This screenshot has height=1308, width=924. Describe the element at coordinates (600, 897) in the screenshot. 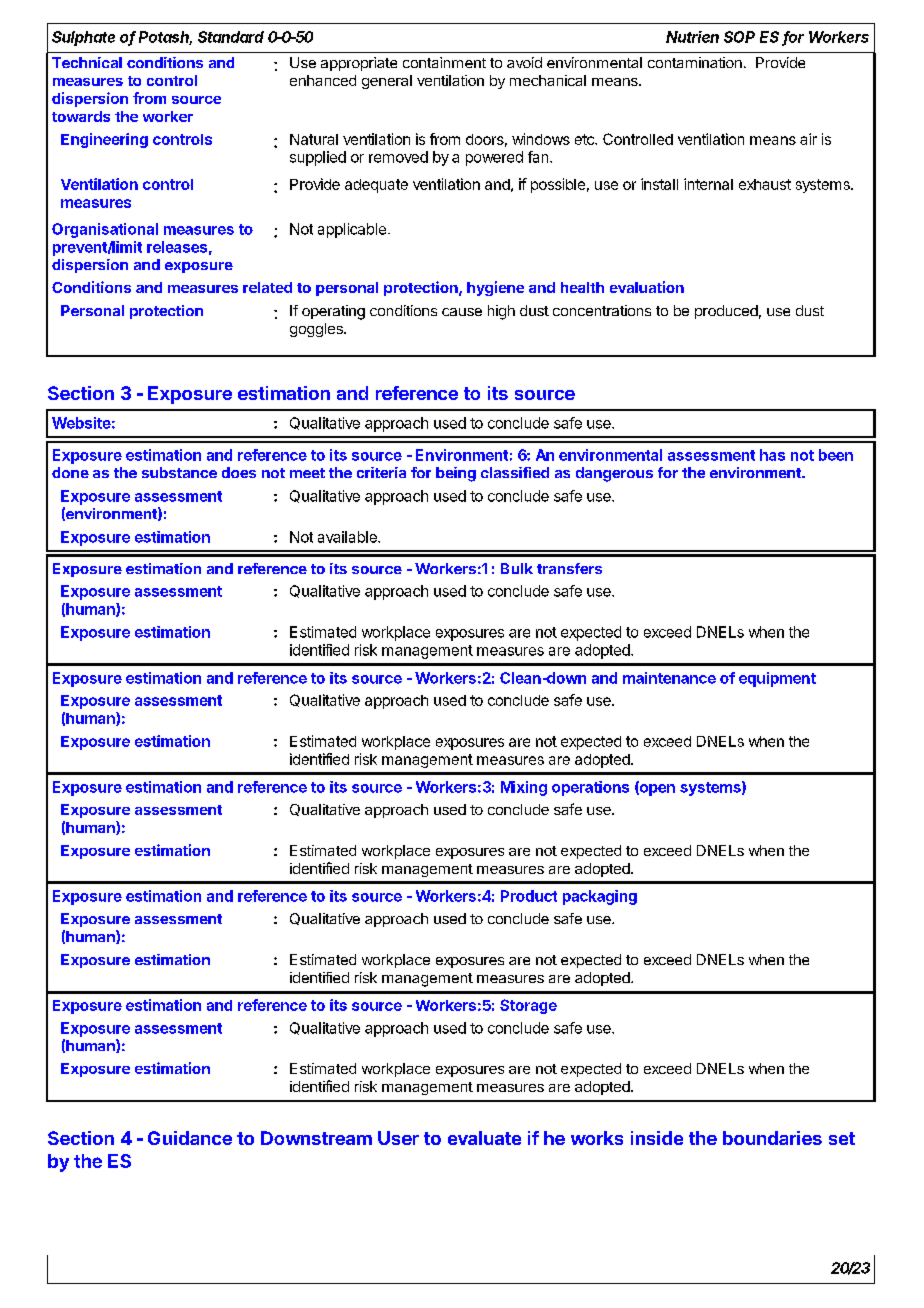

I see `packaging` at that location.
